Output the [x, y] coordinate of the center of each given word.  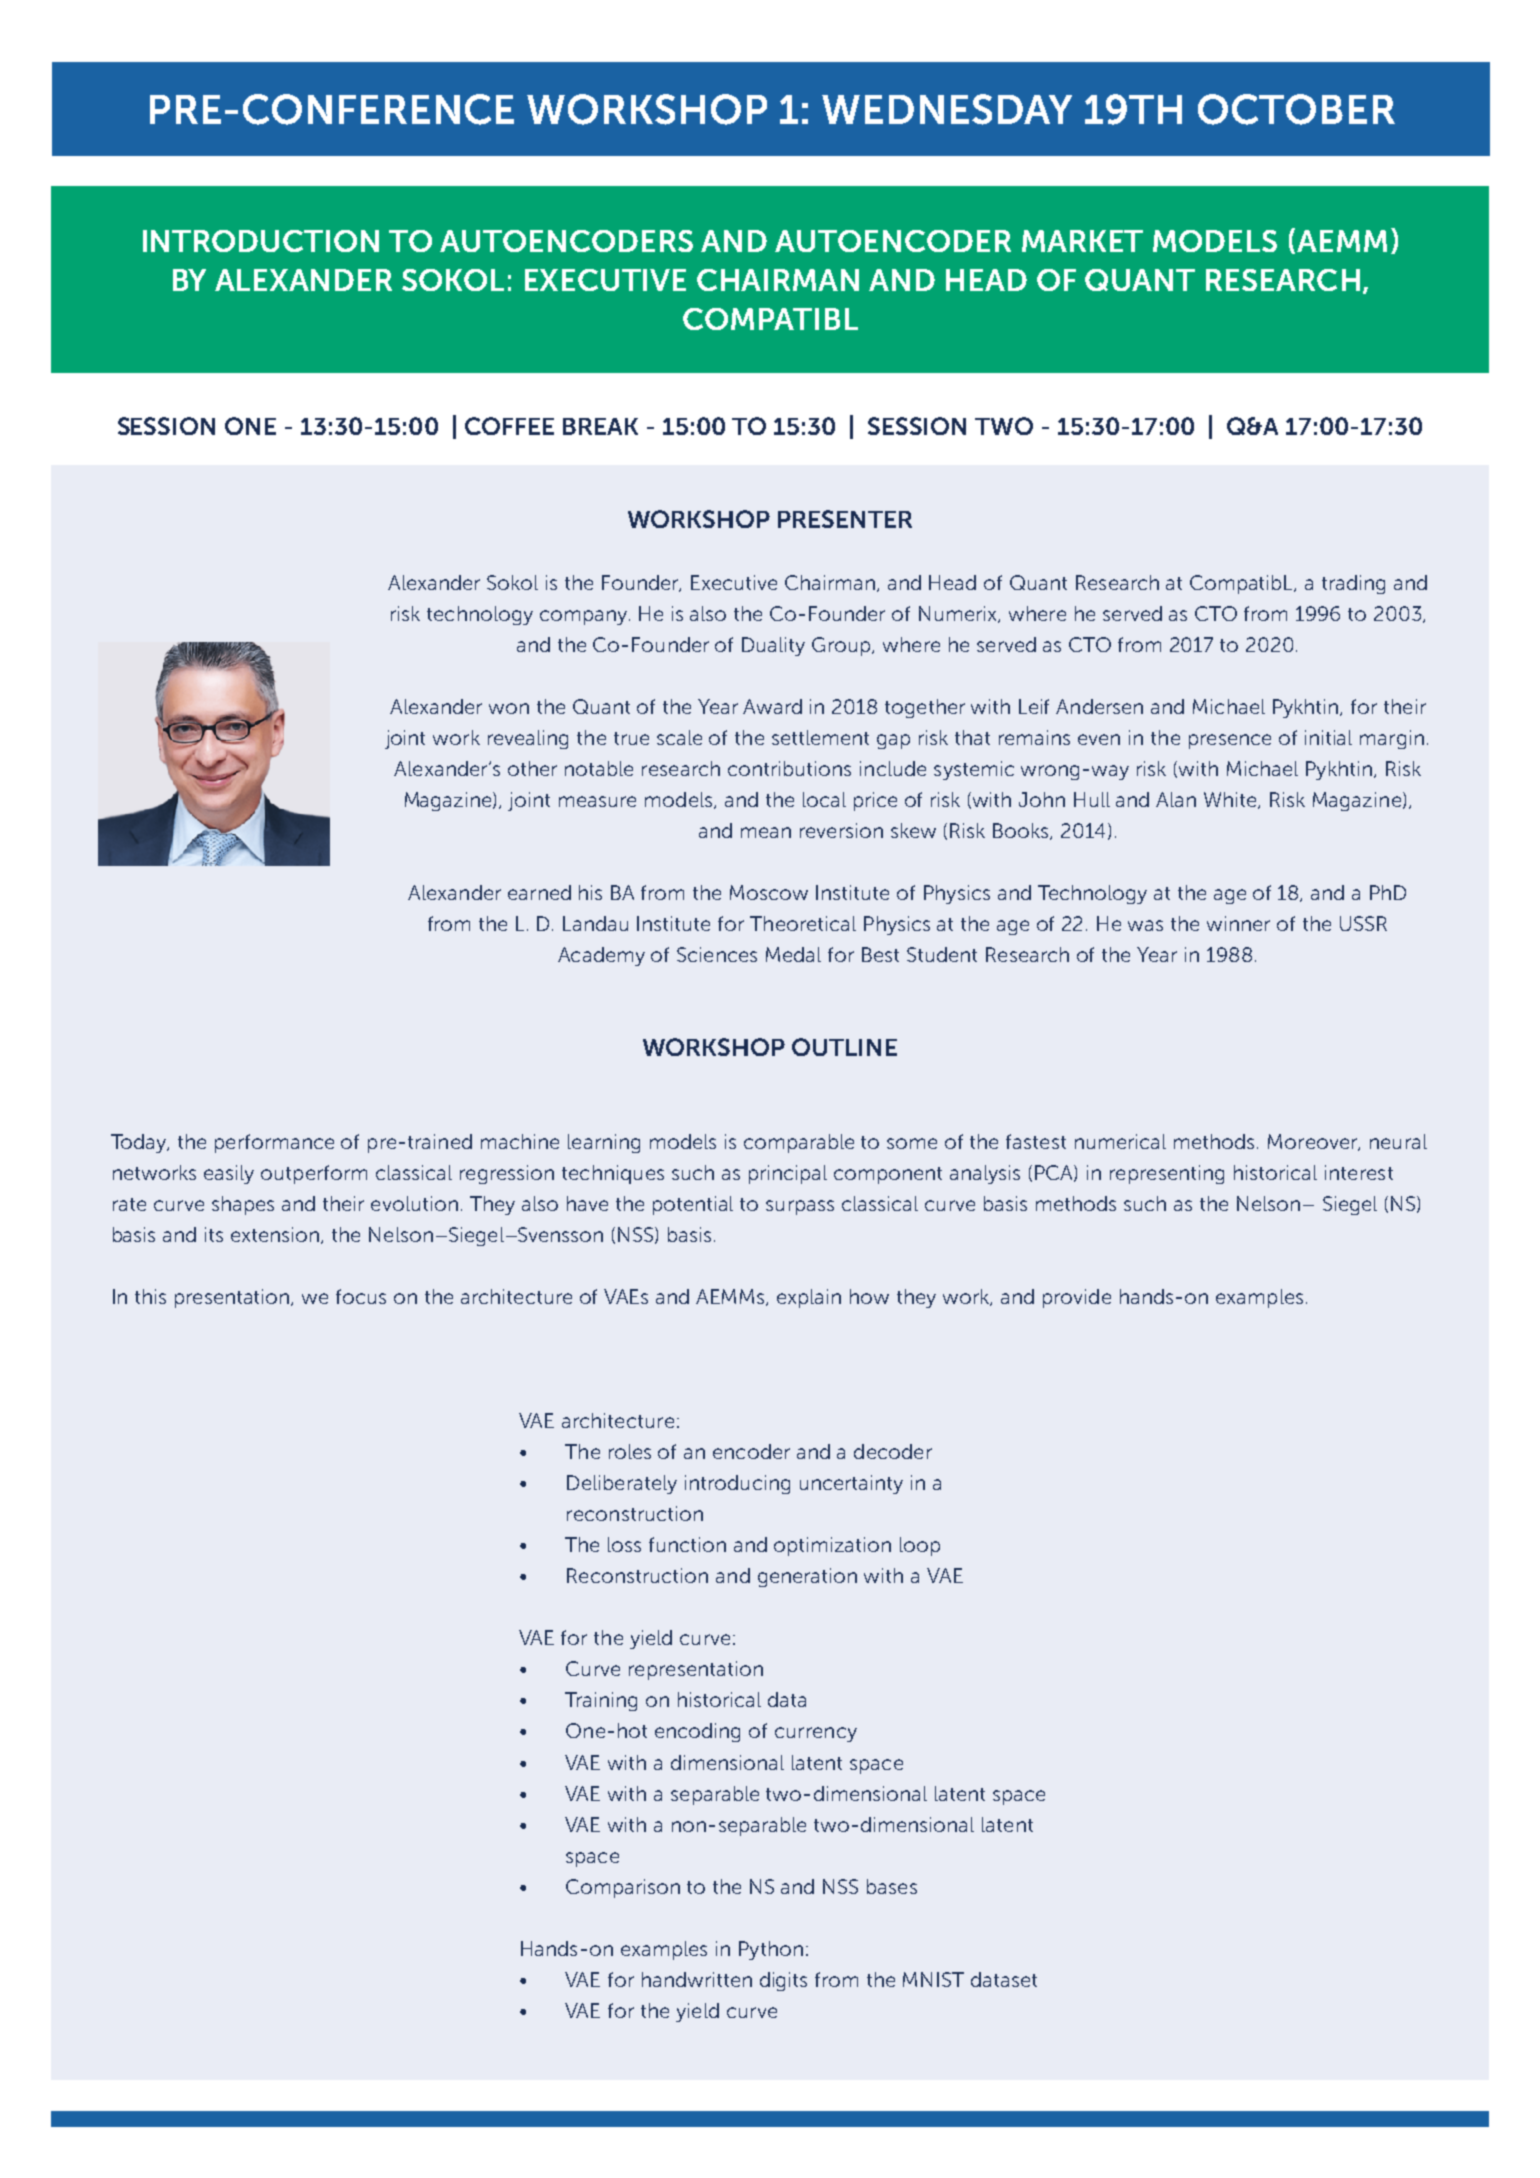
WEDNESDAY [947, 109]
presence [1230, 741]
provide [1077, 1298]
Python [771, 1950]
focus [361, 1296]
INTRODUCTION [261, 241]
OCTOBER [1296, 109]
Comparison [623, 1888]
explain [809, 1298]
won [509, 708]
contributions [789, 768]
